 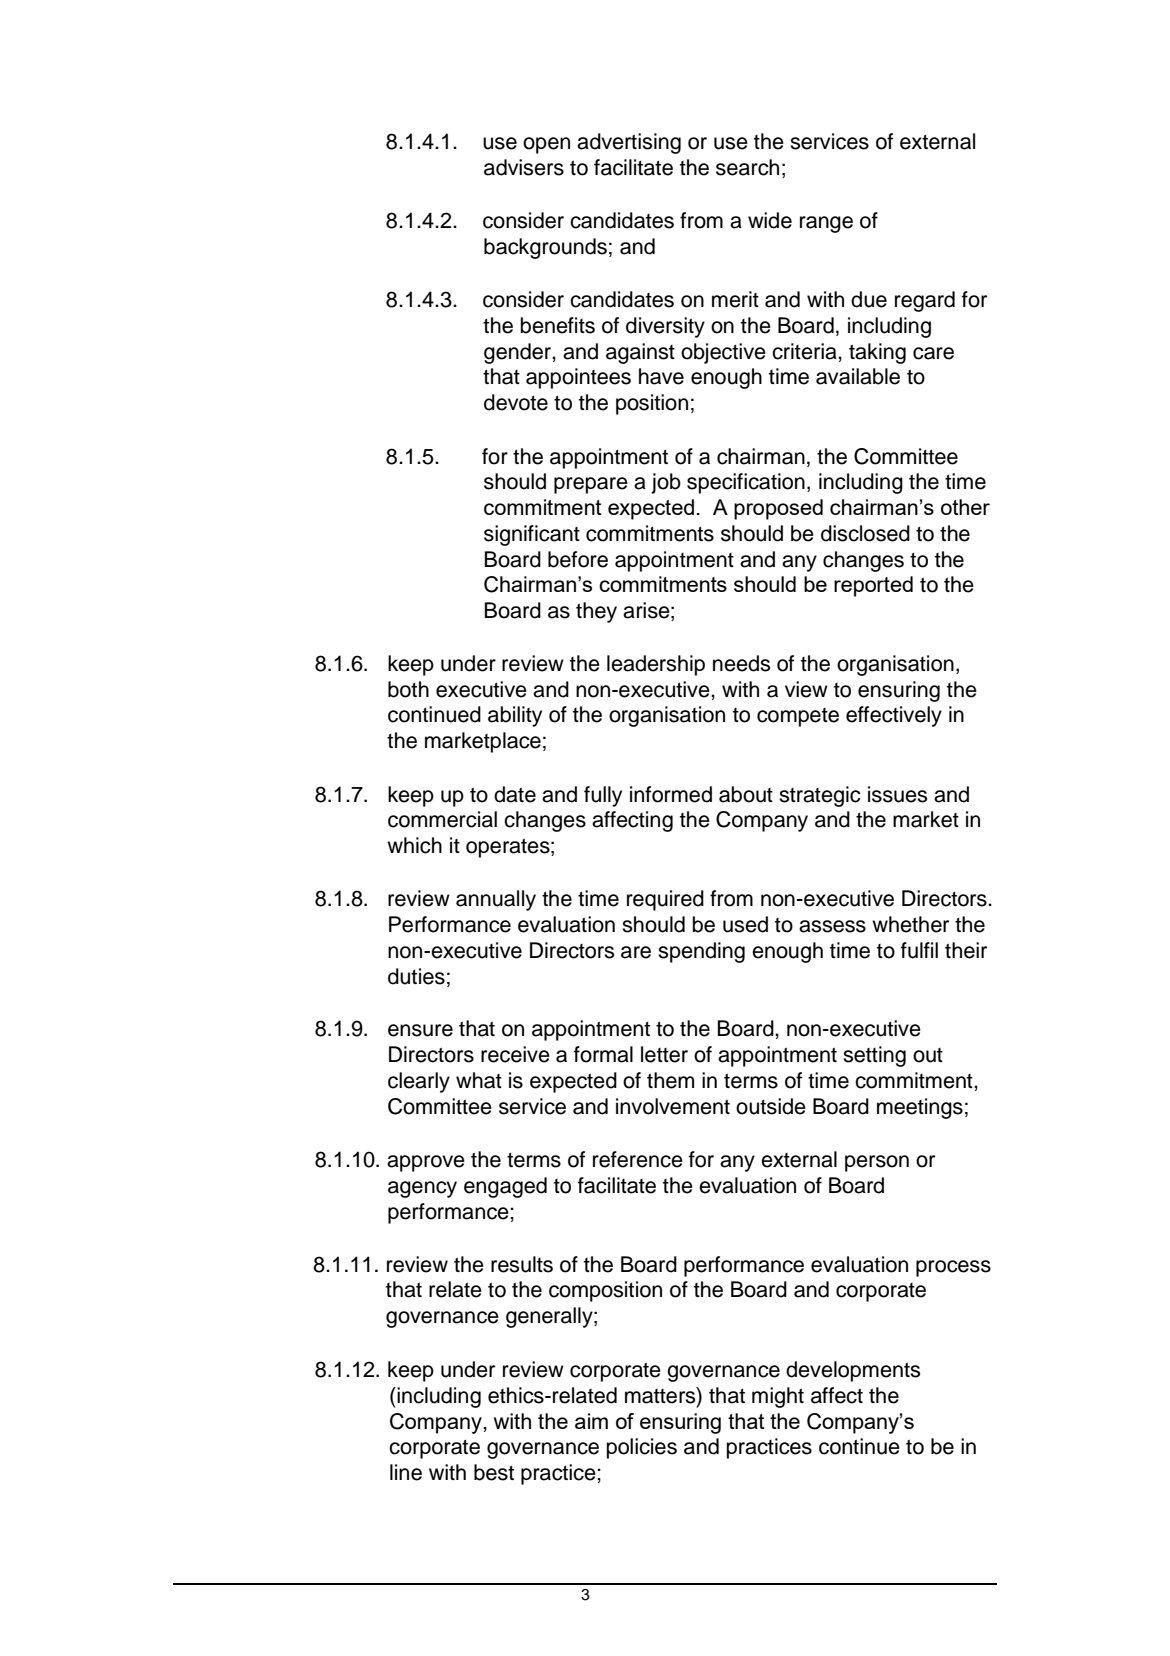 I want to click on policies, so click(x=642, y=1448).
